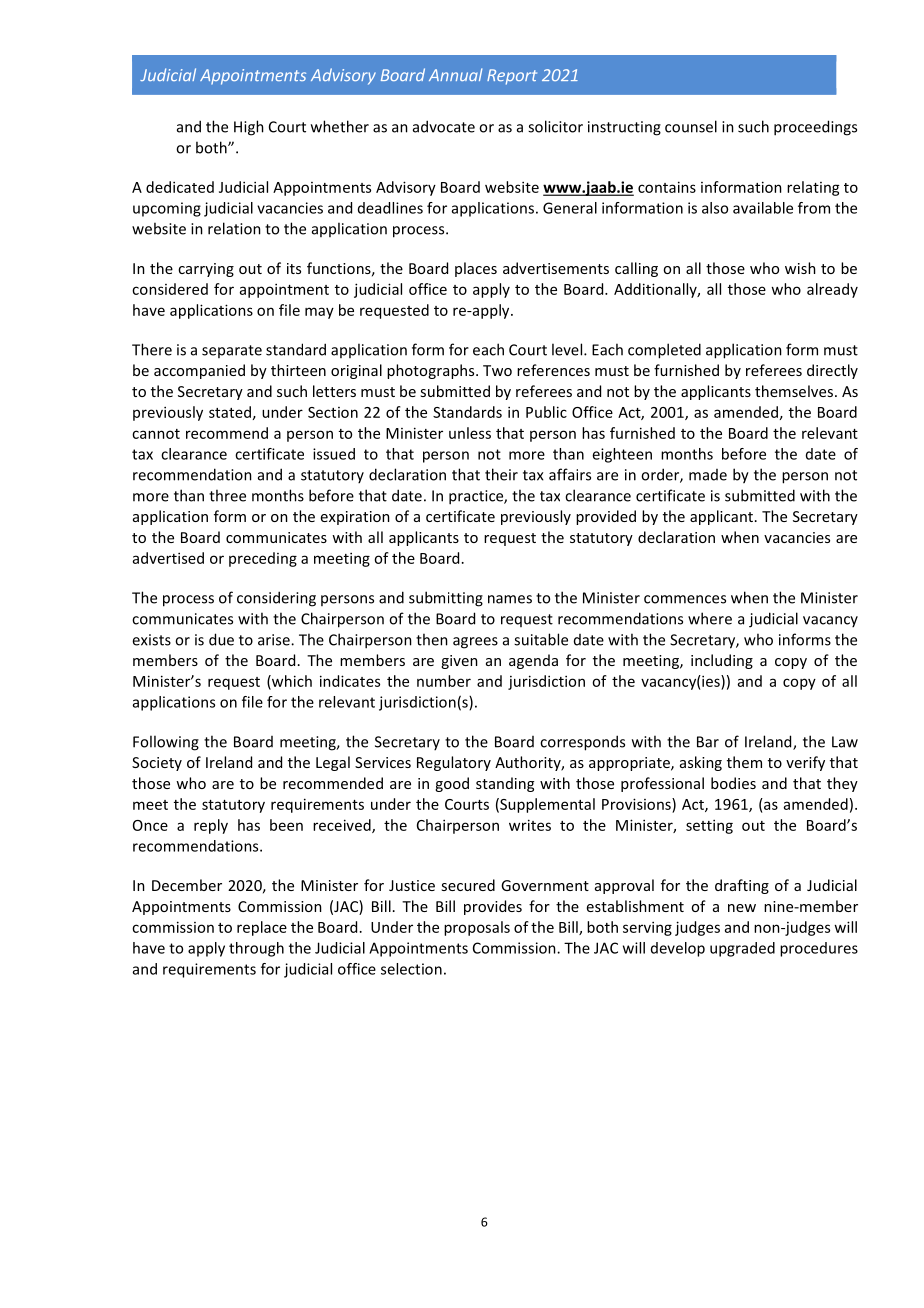  What do you see at coordinates (512, 77) in the screenshot?
I see `Report` at bounding box center [512, 77].
